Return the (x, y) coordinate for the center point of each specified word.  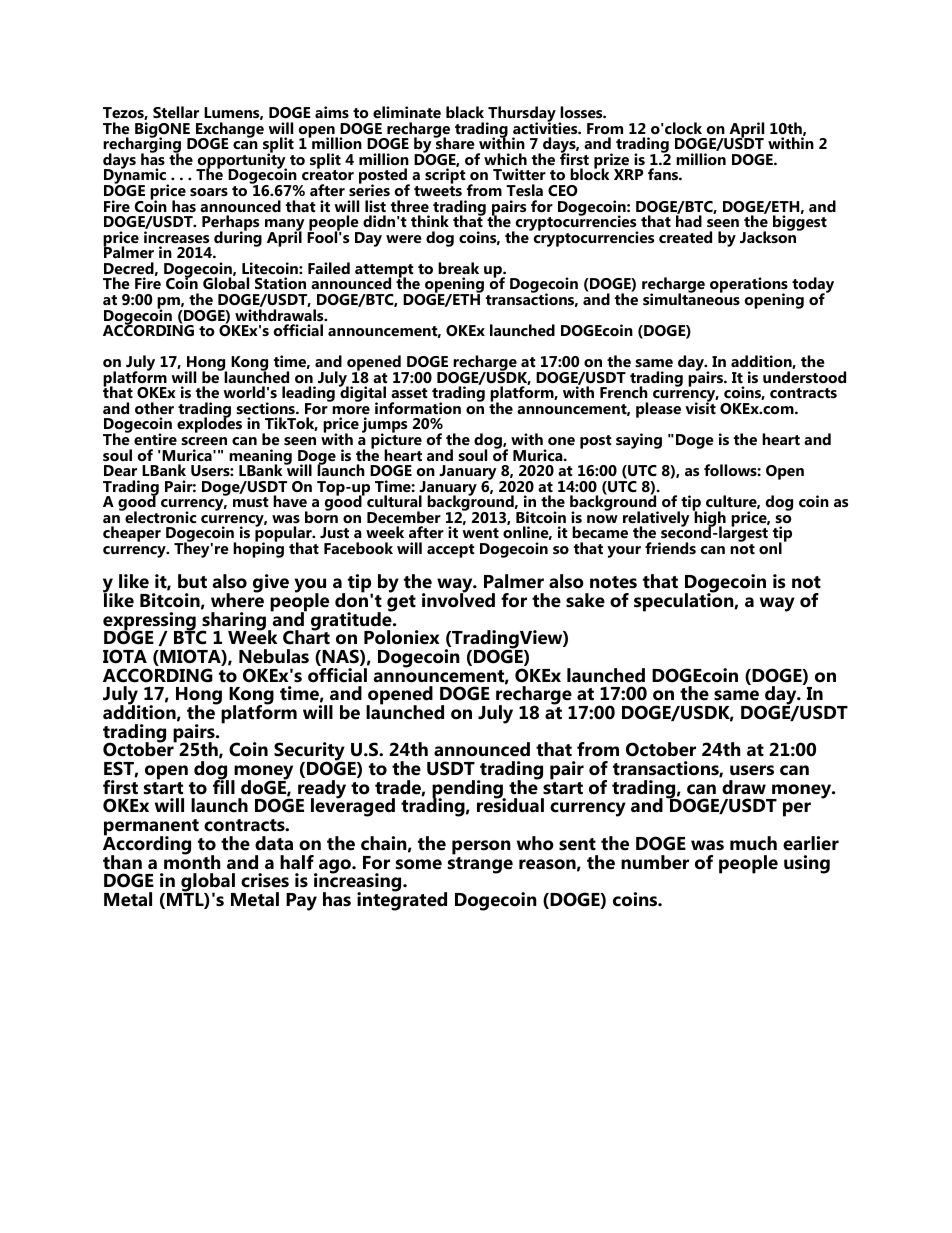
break (458, 268)
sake (585, 600)
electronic (159, 516)
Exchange (229, 131)
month (192, 861)
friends (670, 548)
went (480, 533)
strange (480, 864)
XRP (628, 174)
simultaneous (691, 298)
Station (280, 283)
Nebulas (274, 656)
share (454, 142)
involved (458, 599)
